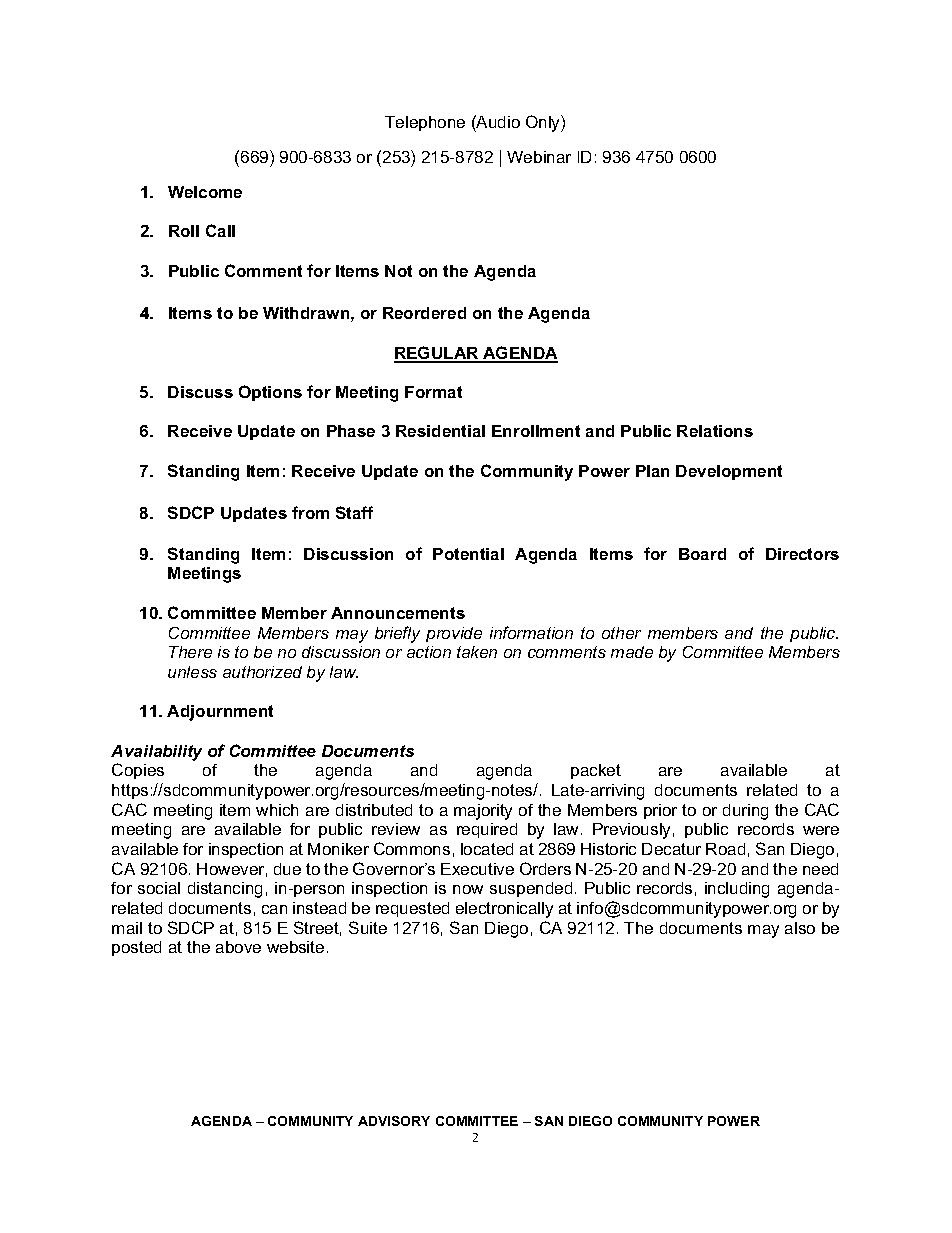 Image resolution: width=952 pixels, height=1233 pixels. Describe the element at coordinates (729, 472) in the image. I see `Development` at that location.
